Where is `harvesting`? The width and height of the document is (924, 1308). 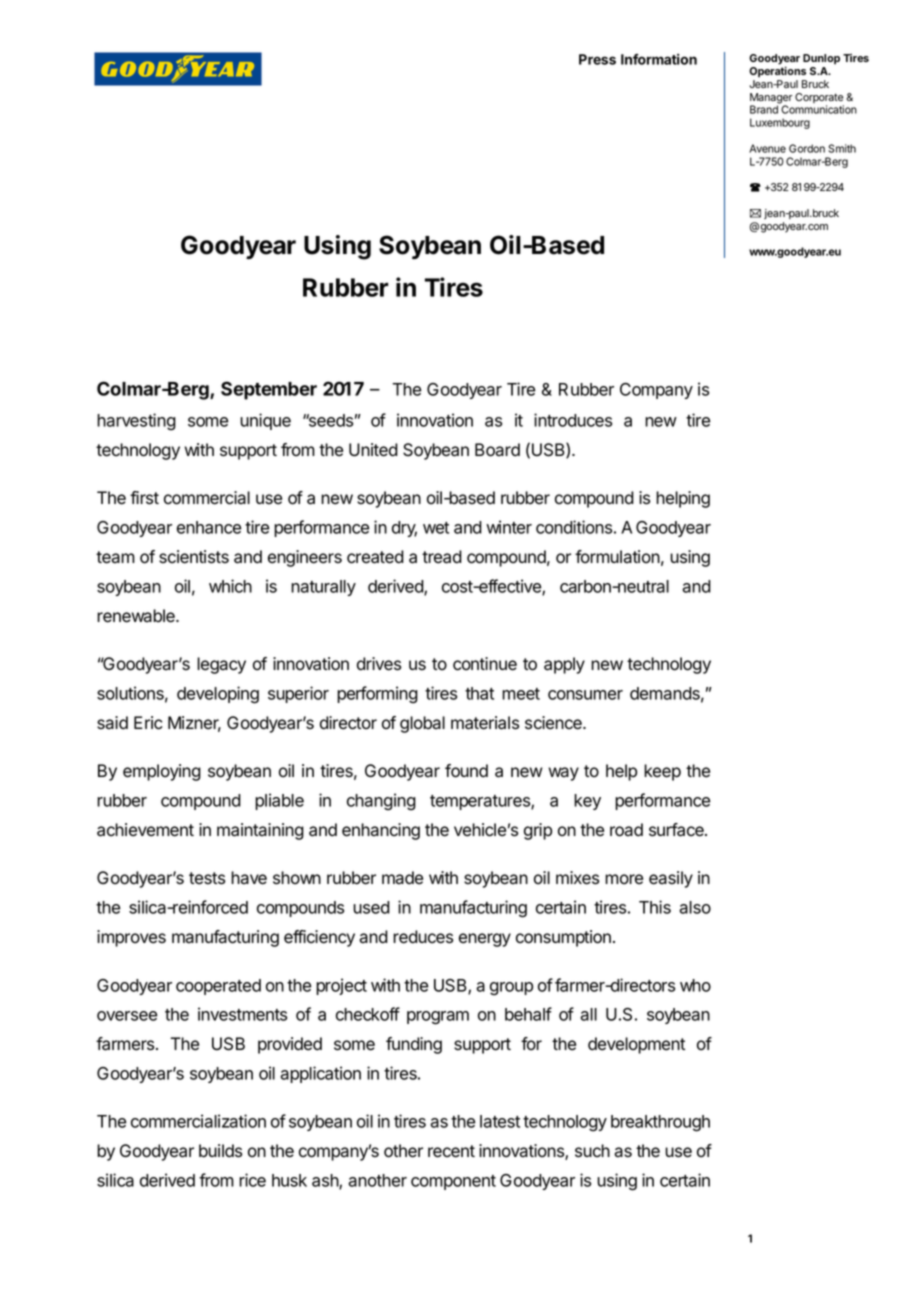
harvesting is located at coordinates (136, 422).
